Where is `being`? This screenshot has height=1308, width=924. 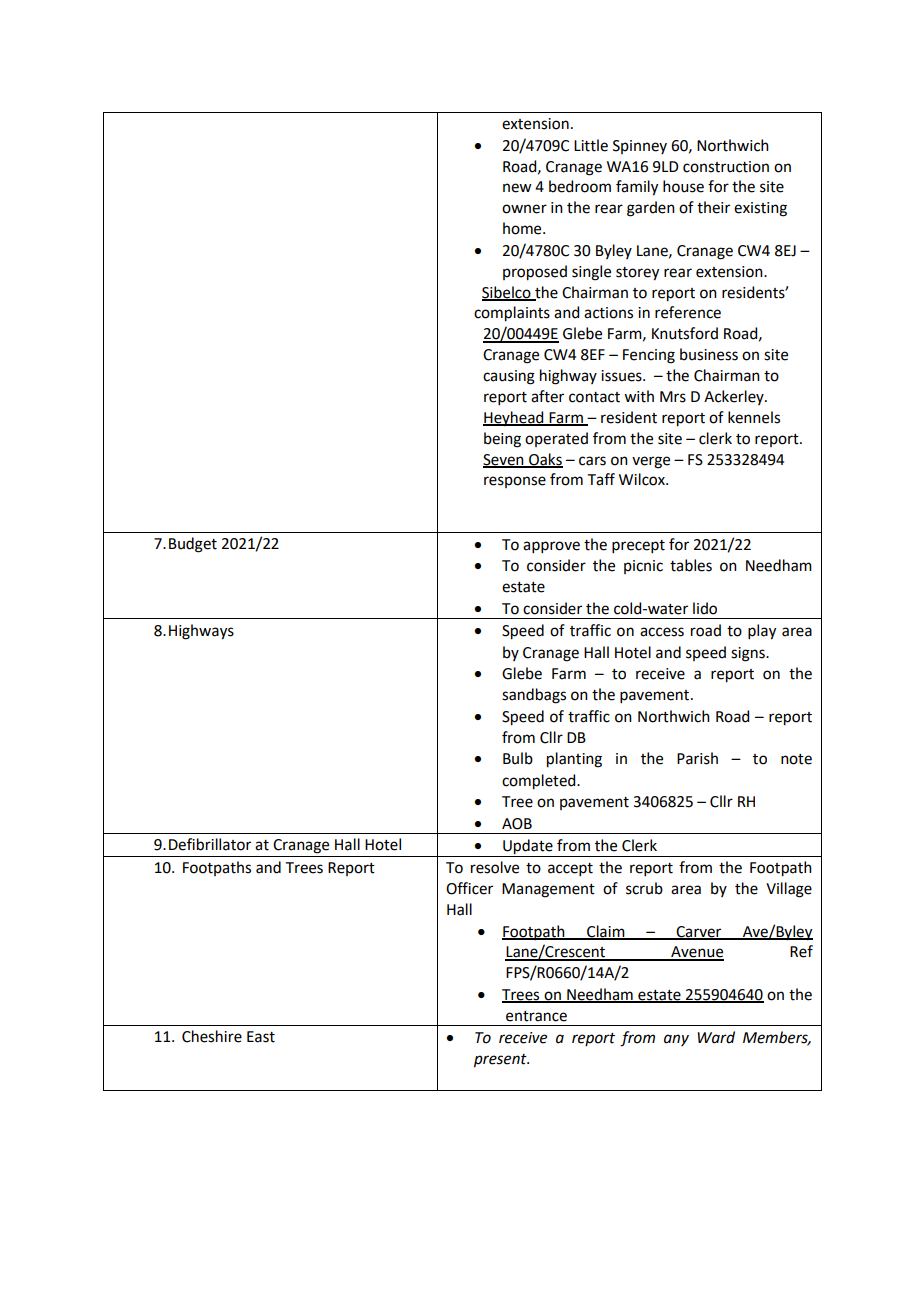
being is located at coordinates (502, 440).
